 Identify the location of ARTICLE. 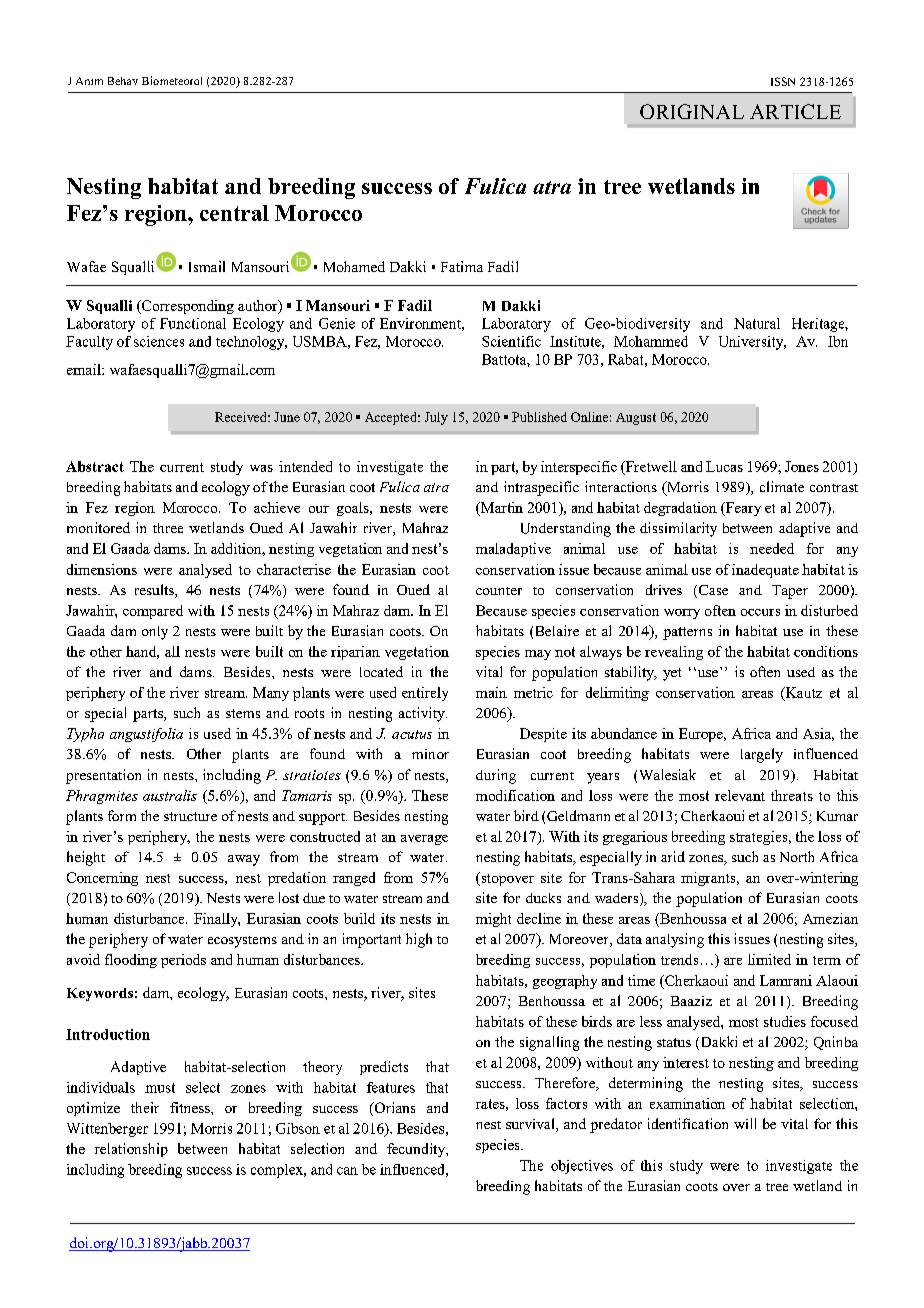
(795, 111).
